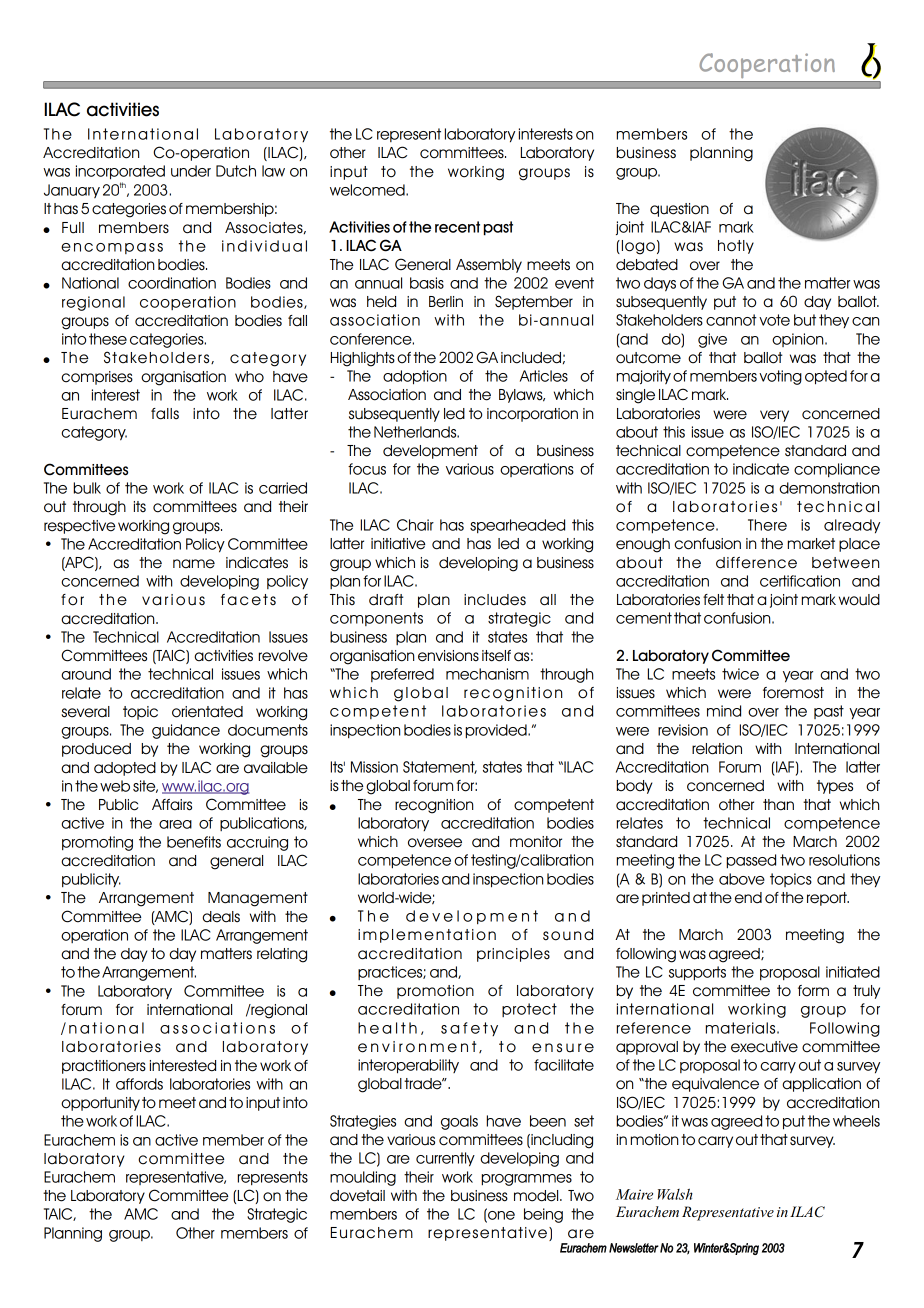 This screenshot has height=1308, width=924. What do you see at coordinates (191, 171) in the screenshot?
I see `under` at bounding box center [191, 171].
